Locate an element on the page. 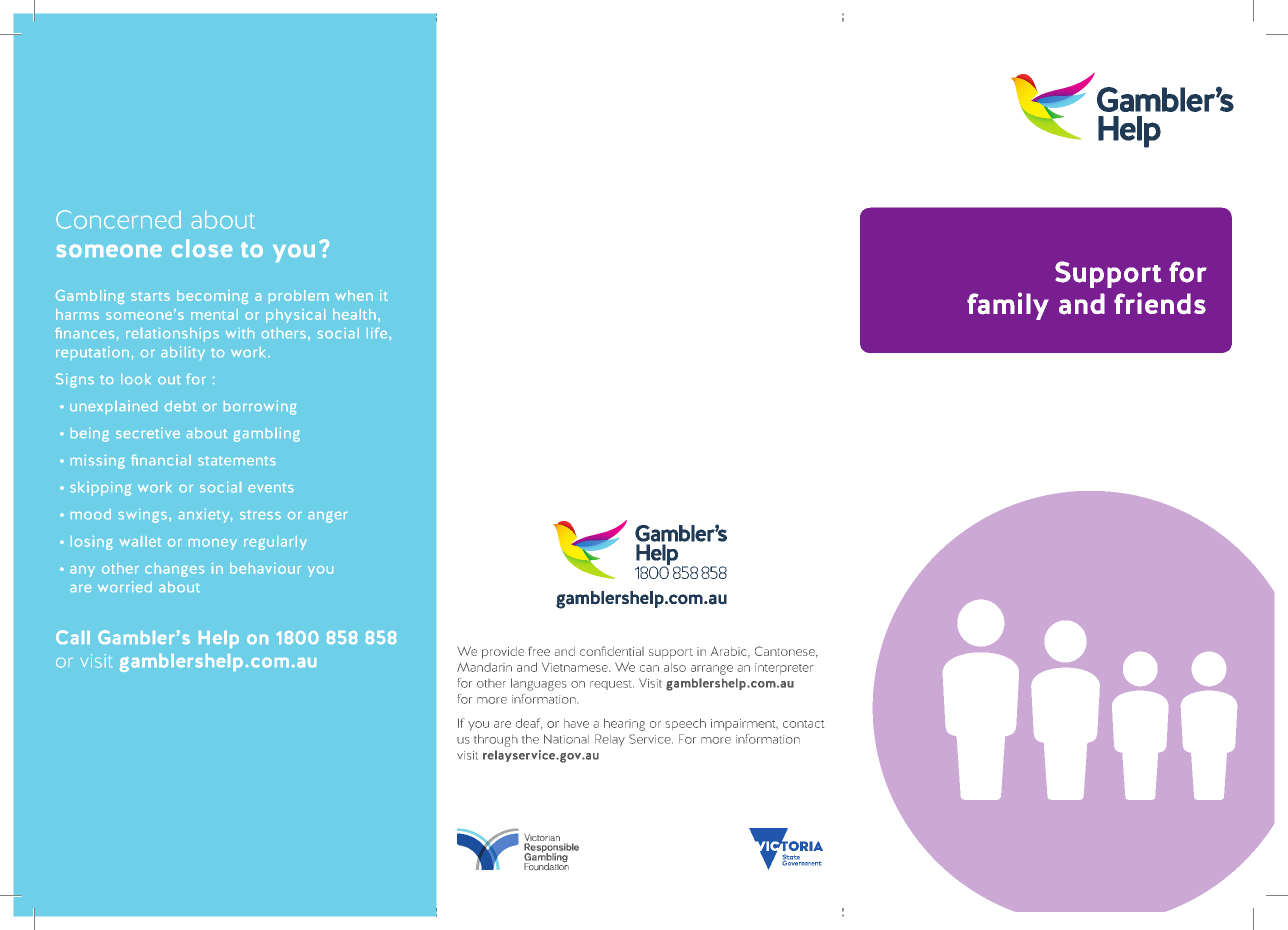  hearing is located at coordinates (624, 724).
